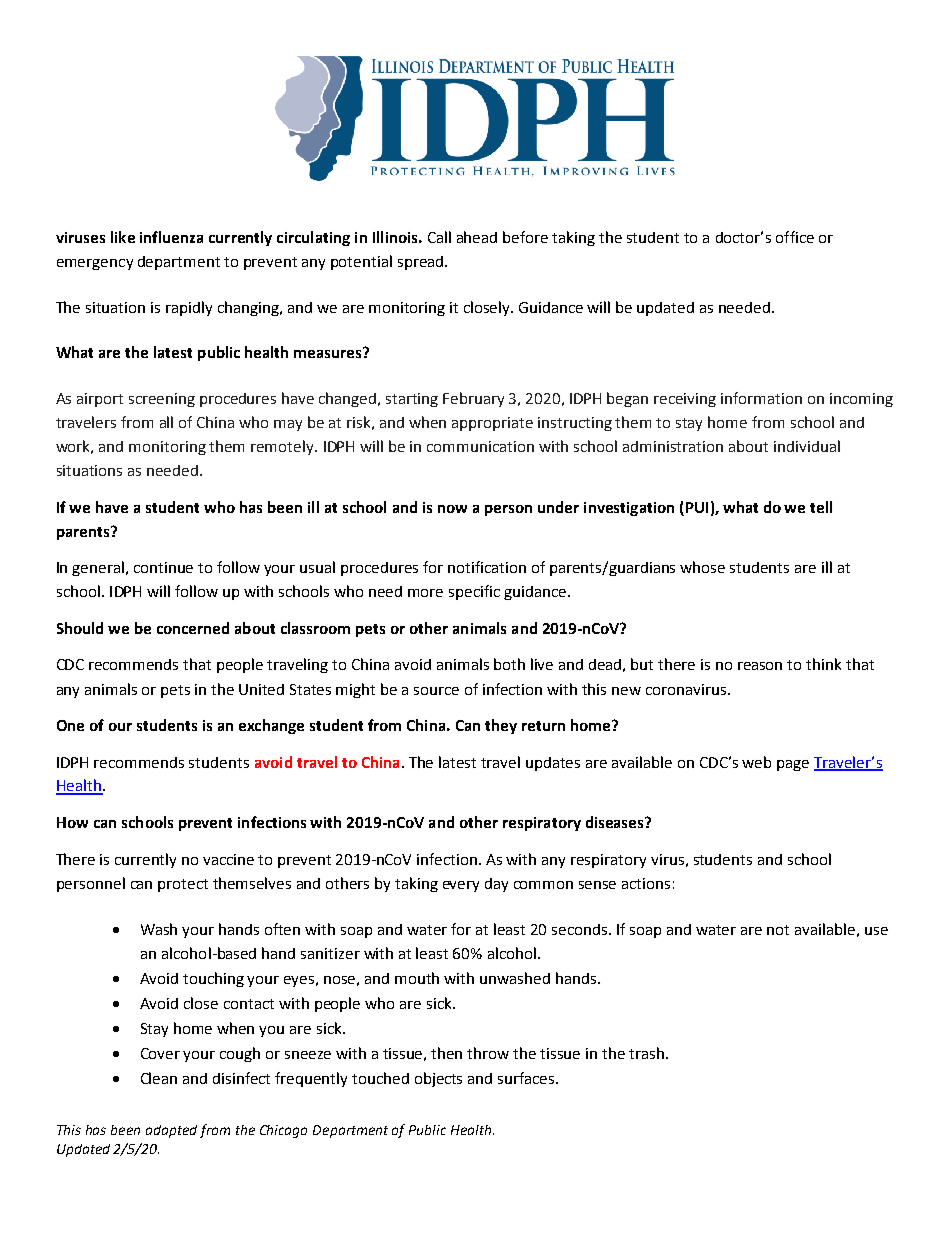 Image resolution: width=952 pixels, height=1233 pixels. What do you see at coordinates (461, 886) in the screenshot?
I see `every` at bounding box center [461, 886].
